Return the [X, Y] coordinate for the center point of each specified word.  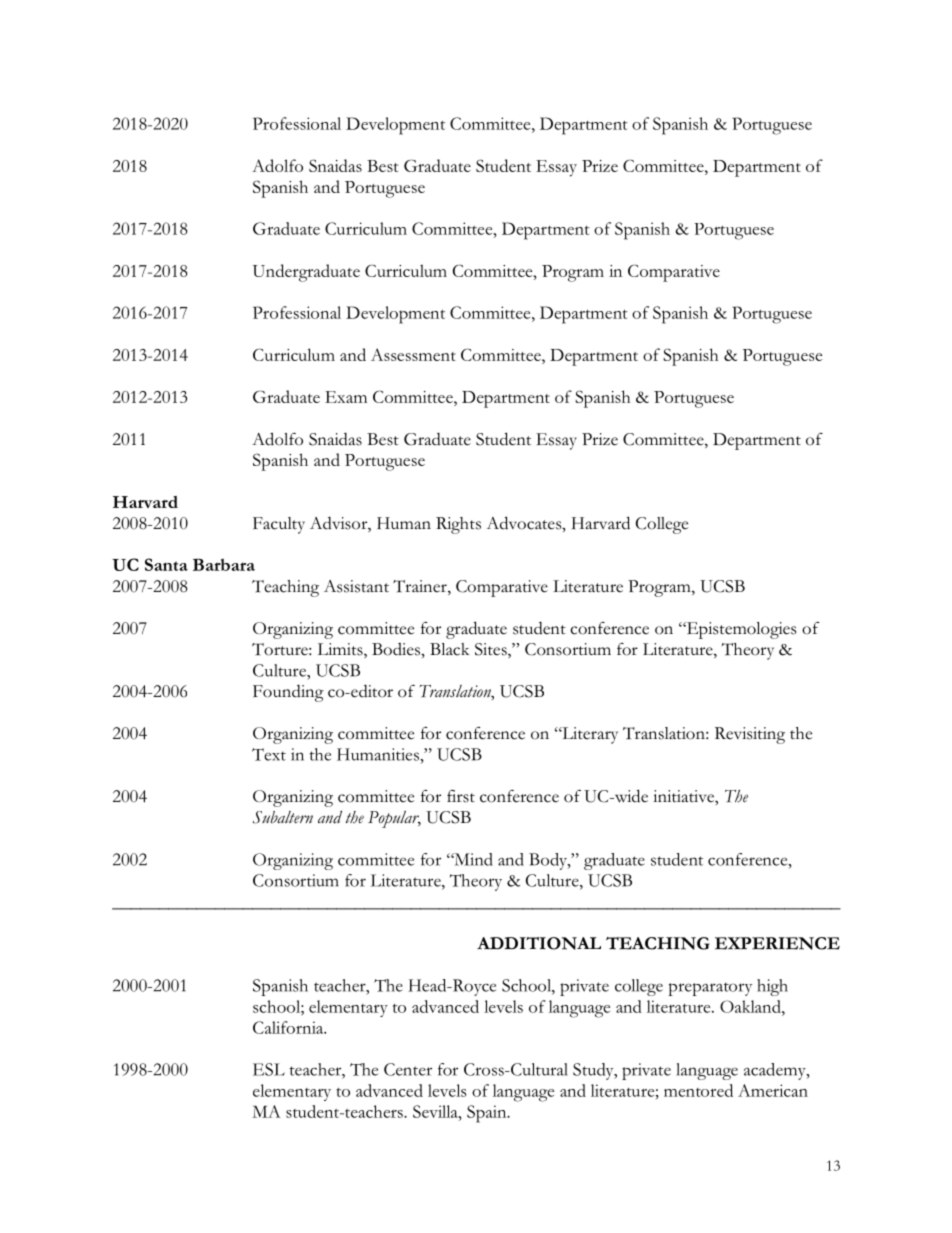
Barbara [224, 564]
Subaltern [283, 817]
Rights [458, 525]
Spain [488, 1114]
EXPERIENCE [777, 943]
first [461, 796]
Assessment [413, 354]
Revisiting [750, 735]
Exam [346, 397]
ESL [269, 1069]
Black [450, 649]
